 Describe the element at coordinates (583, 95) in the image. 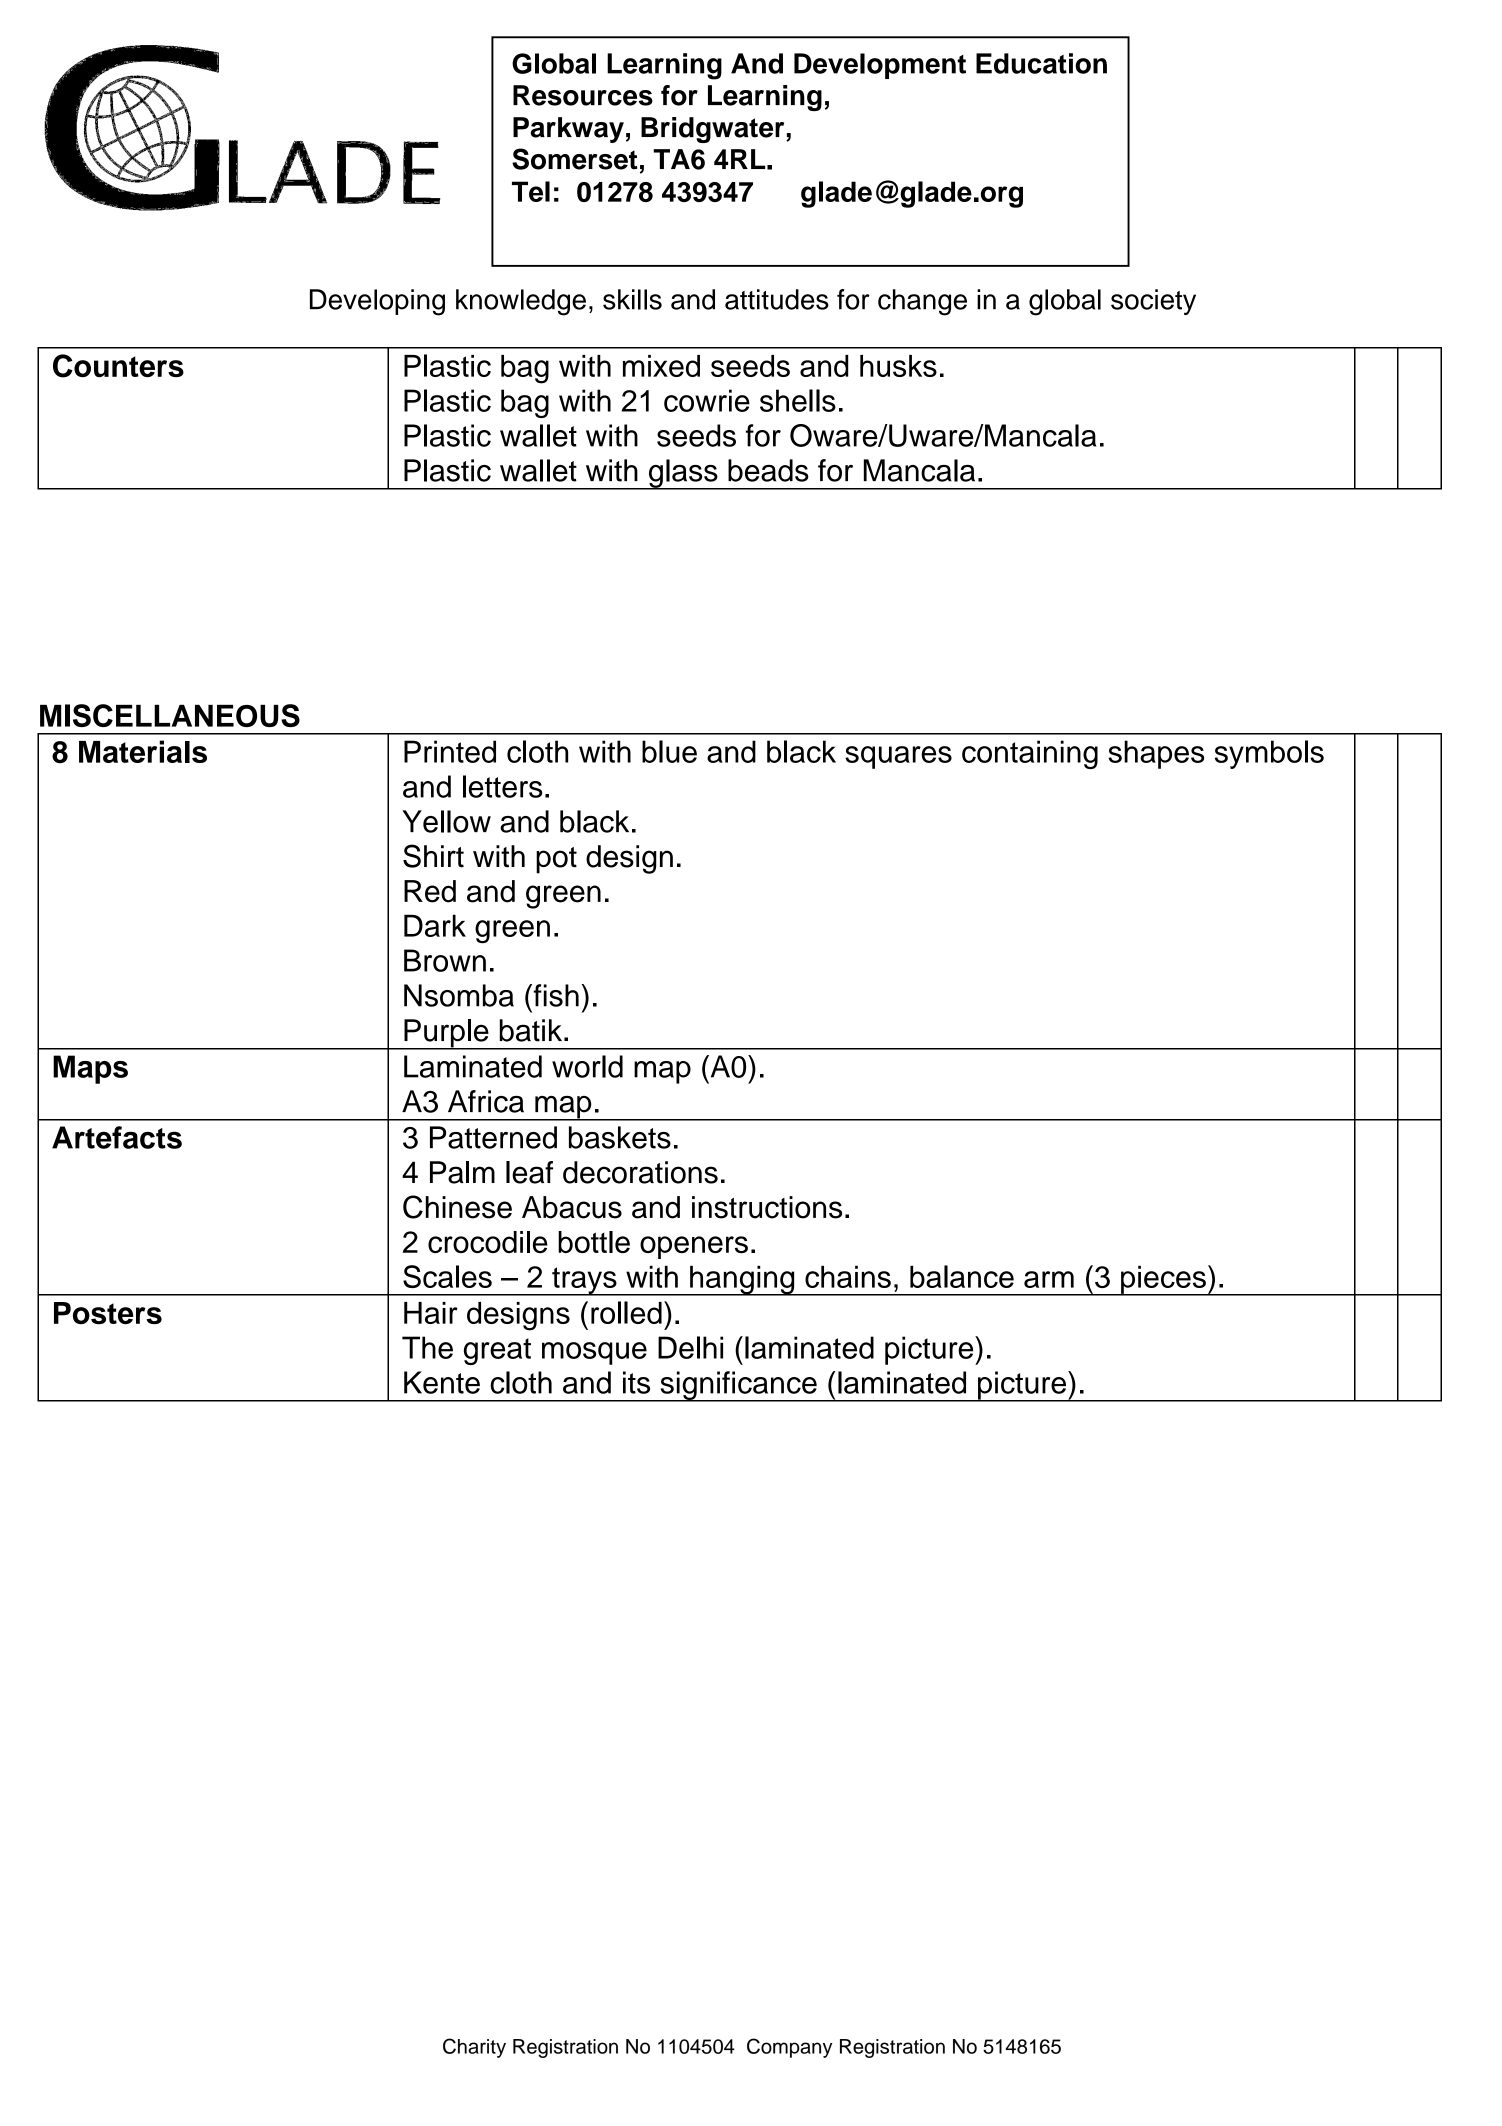

I see `Resources` at that location.
